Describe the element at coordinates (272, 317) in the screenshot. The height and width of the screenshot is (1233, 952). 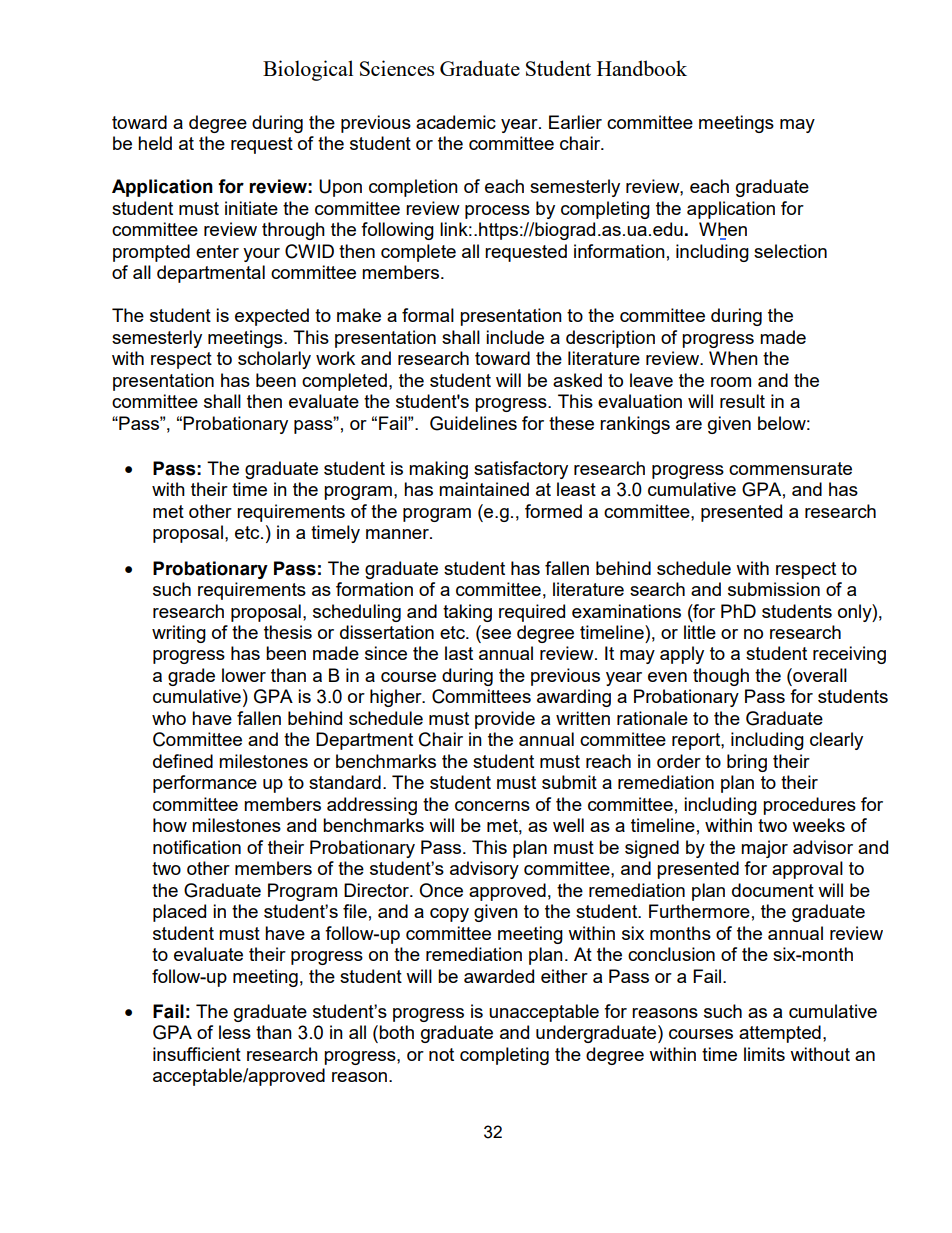
I see `expected` at that location.
